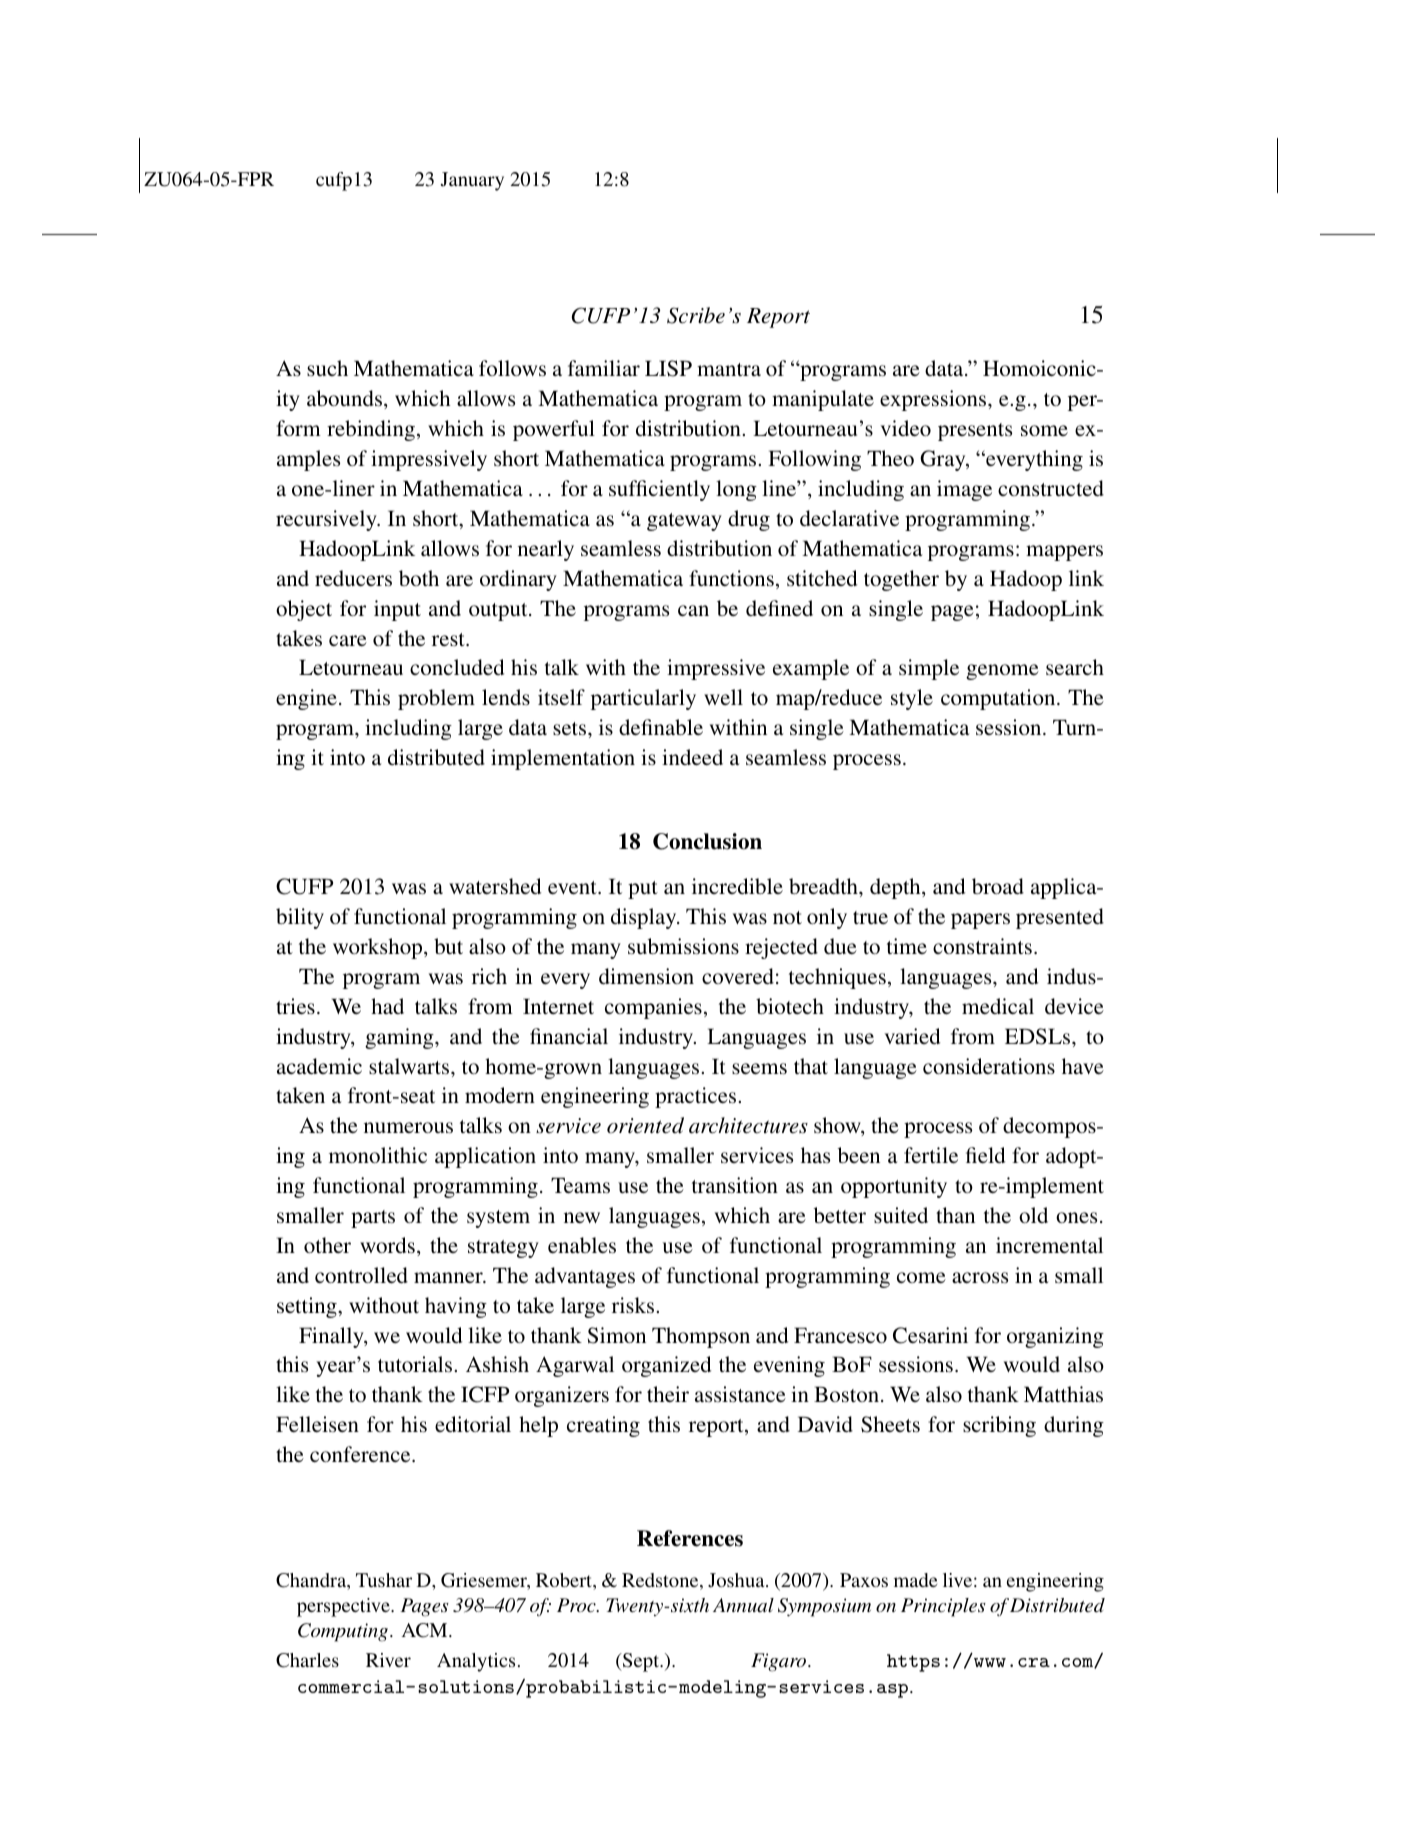  What do you see at coordinates (731, 578) in the page?
I see `functions` at bounding box center [731, 578].
